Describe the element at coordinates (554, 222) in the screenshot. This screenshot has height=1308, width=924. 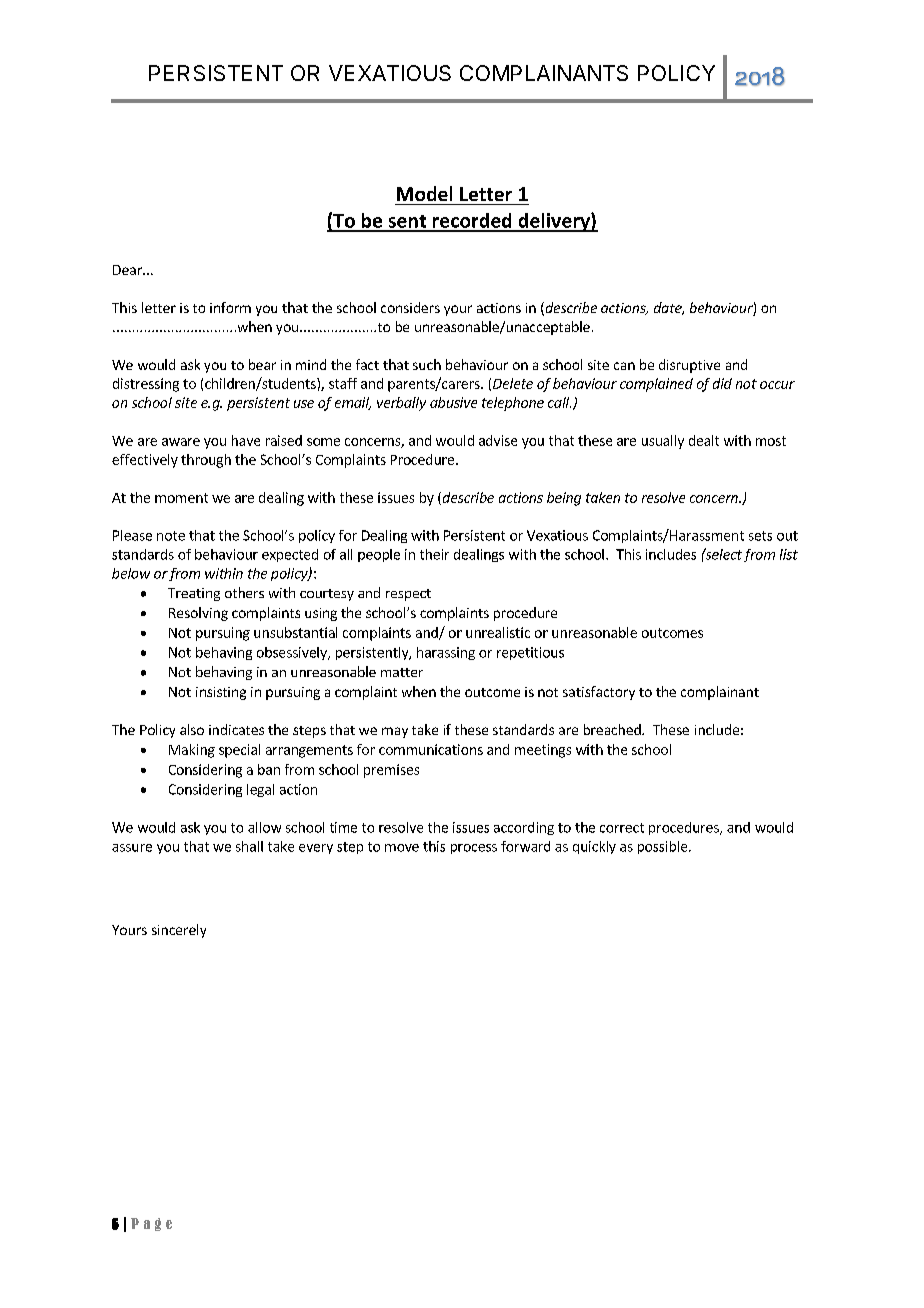
I see `delivery` at that location.
